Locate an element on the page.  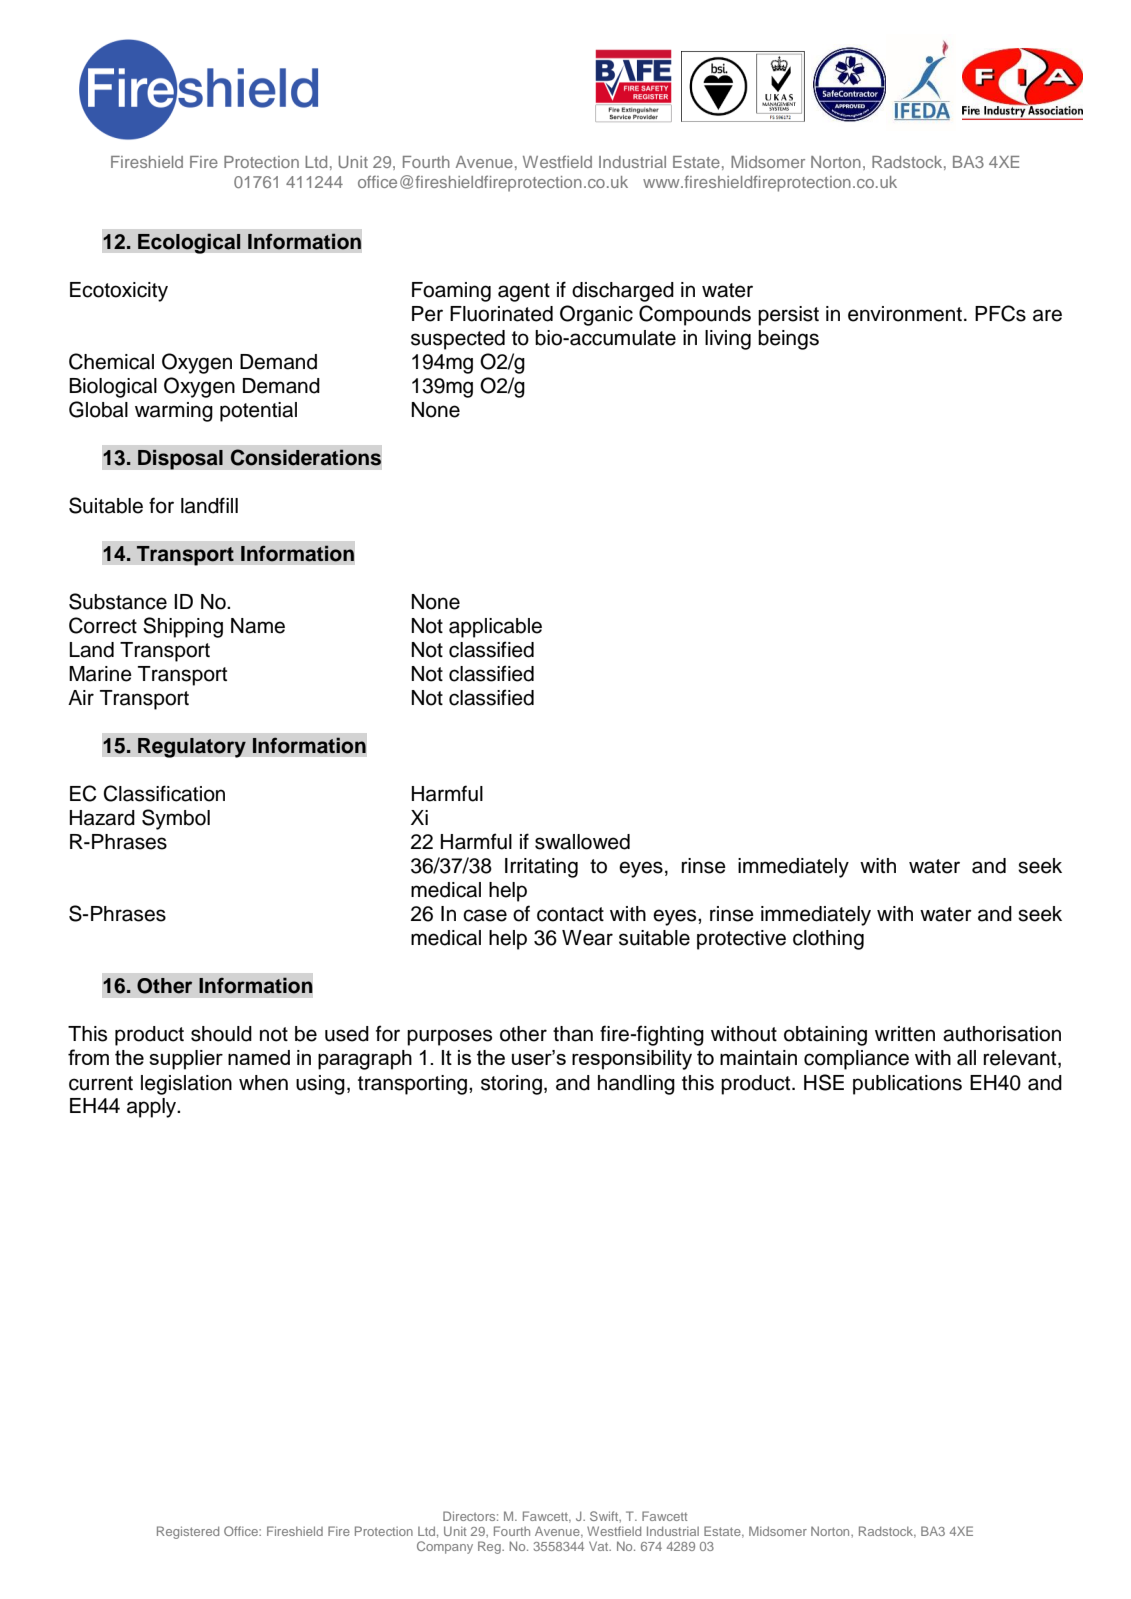
Shipping is located at coordinates (183, 627).
